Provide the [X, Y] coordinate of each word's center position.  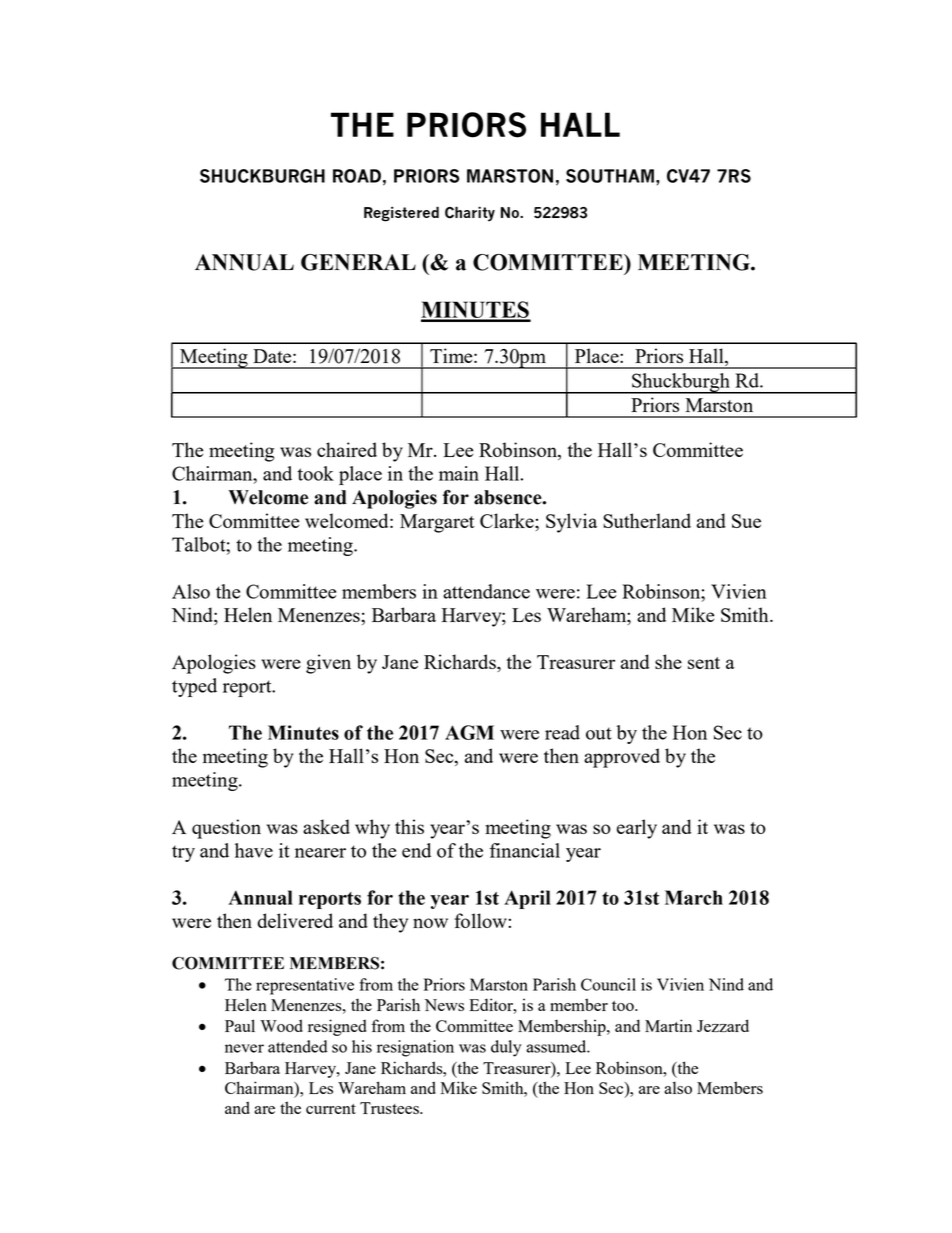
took [315, 473]
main [459, 473]
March [694, 897]
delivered [295, 920]
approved [622, 758]
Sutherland [647, 520]
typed [194, 687]
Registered [401, 214]
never [244, 1048]
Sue [746, 521]
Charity [470, 214]
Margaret [437, 523]
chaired [347, 449]
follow [481, 920]
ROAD [357, 176]
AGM [469, 732]
